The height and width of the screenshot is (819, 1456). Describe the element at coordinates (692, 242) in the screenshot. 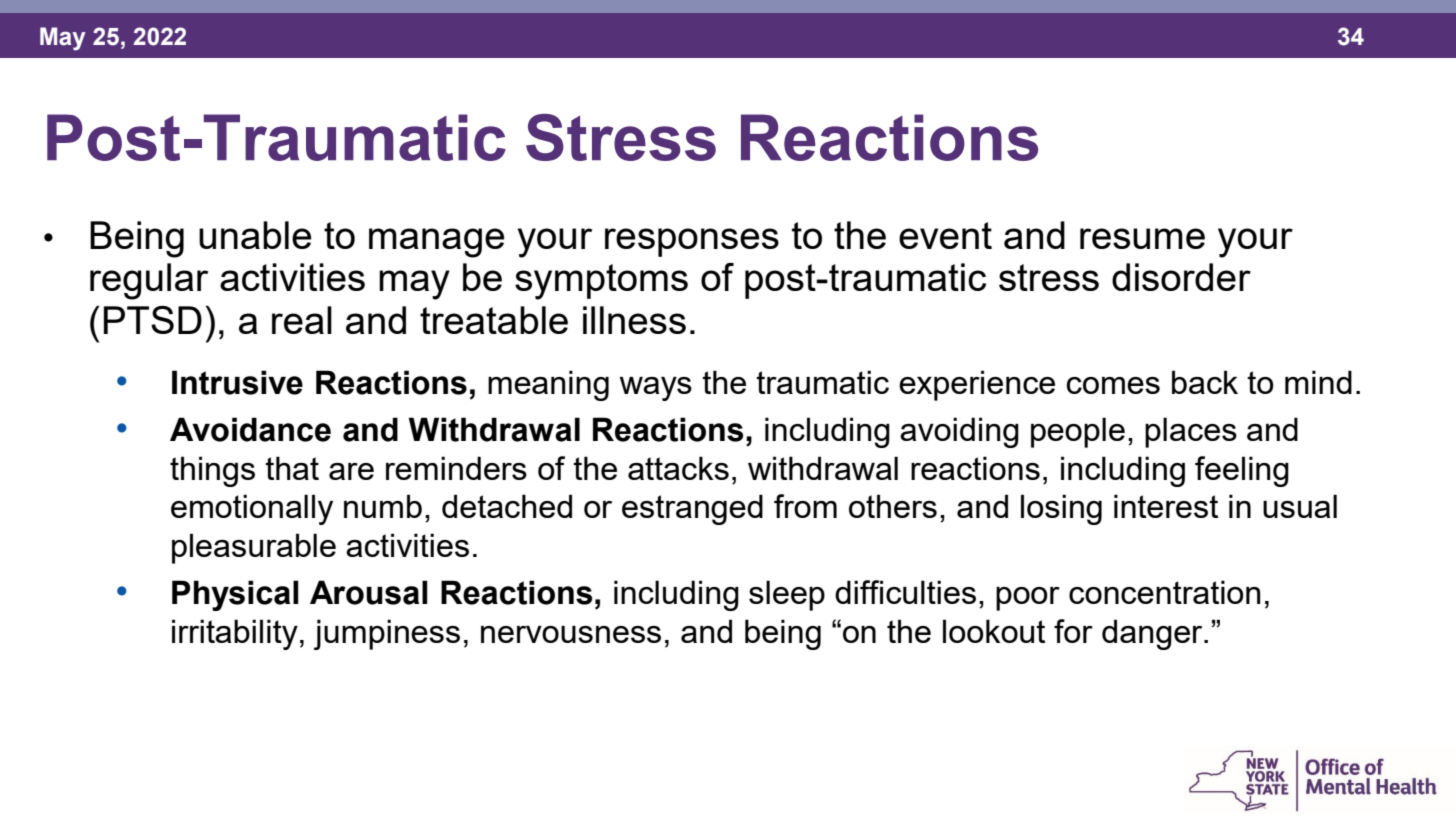

I see `responses` at that location.
